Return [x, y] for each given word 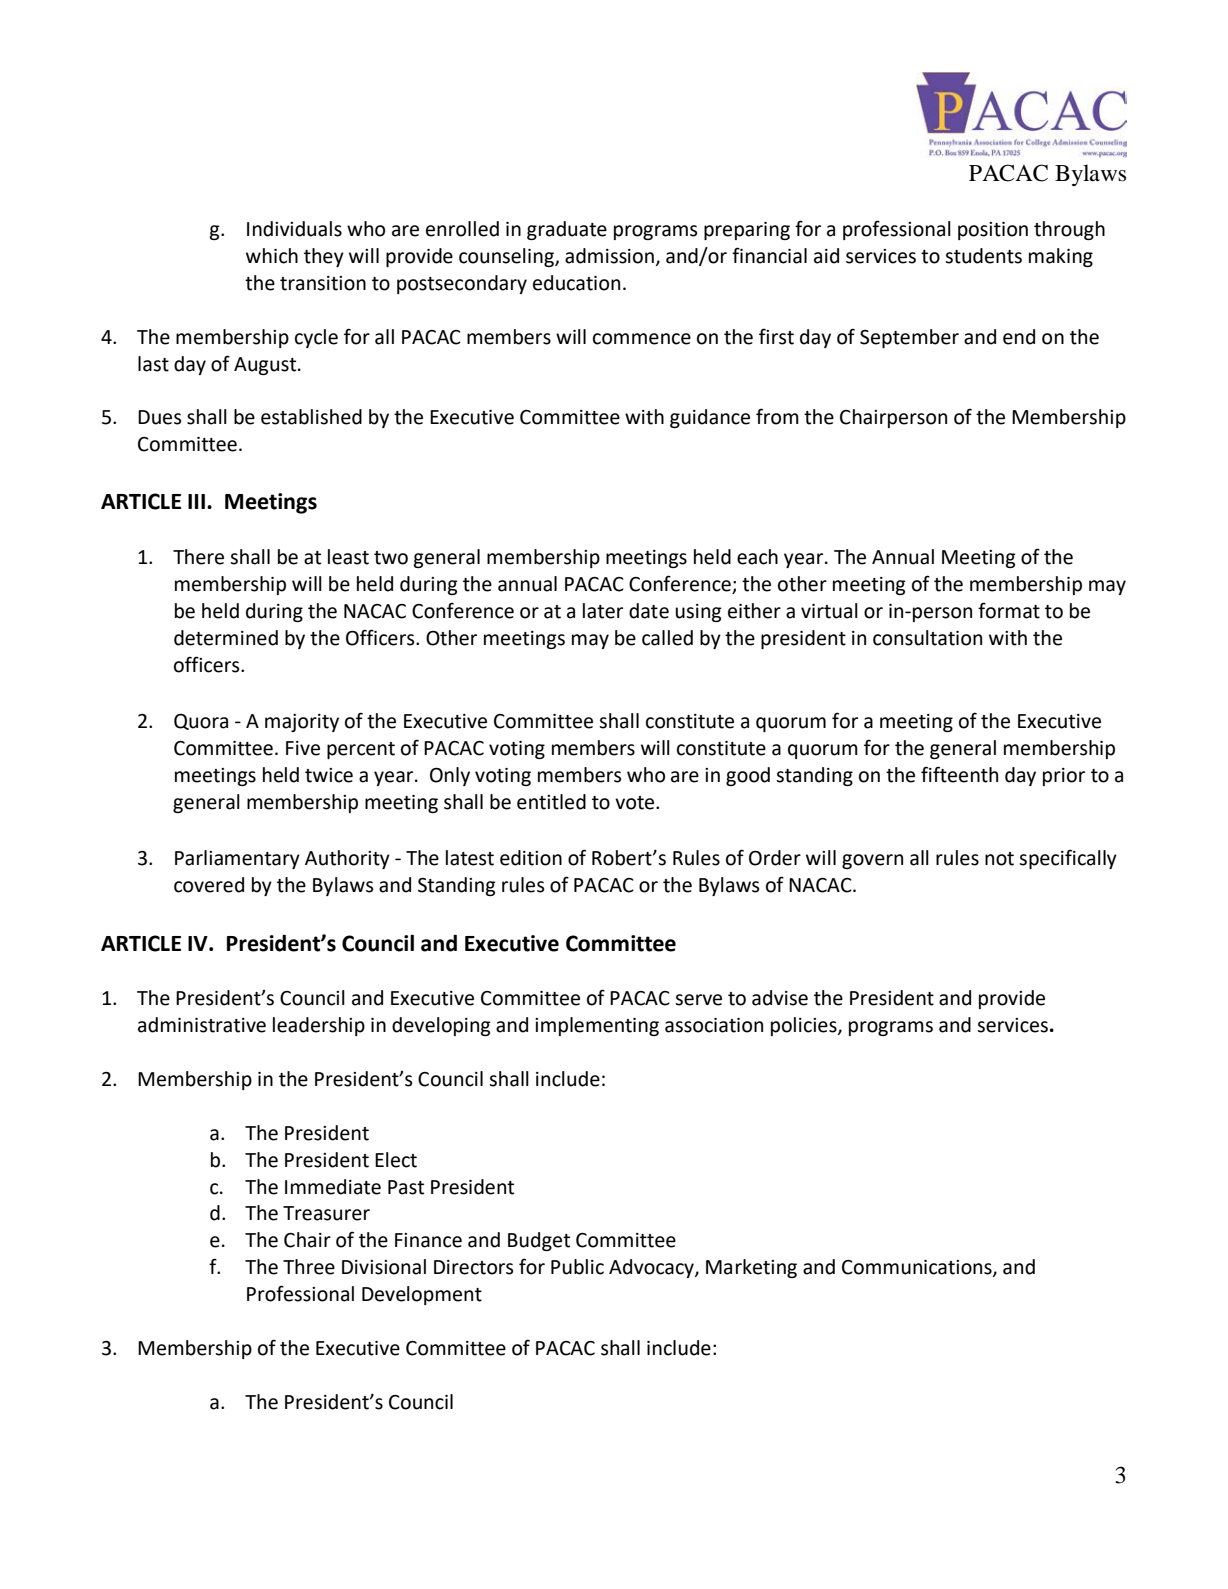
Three [309, 1267]
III [198, 501]
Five [303, 748]
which [272, 256]
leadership [319, 1026]
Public [577, 1267]
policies [805, 1026]
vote [636, 803]
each [757, 557]
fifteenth [959, 774]
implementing [597, 1026]
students [983, 256]
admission [609, 256]
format [1009, 610]
